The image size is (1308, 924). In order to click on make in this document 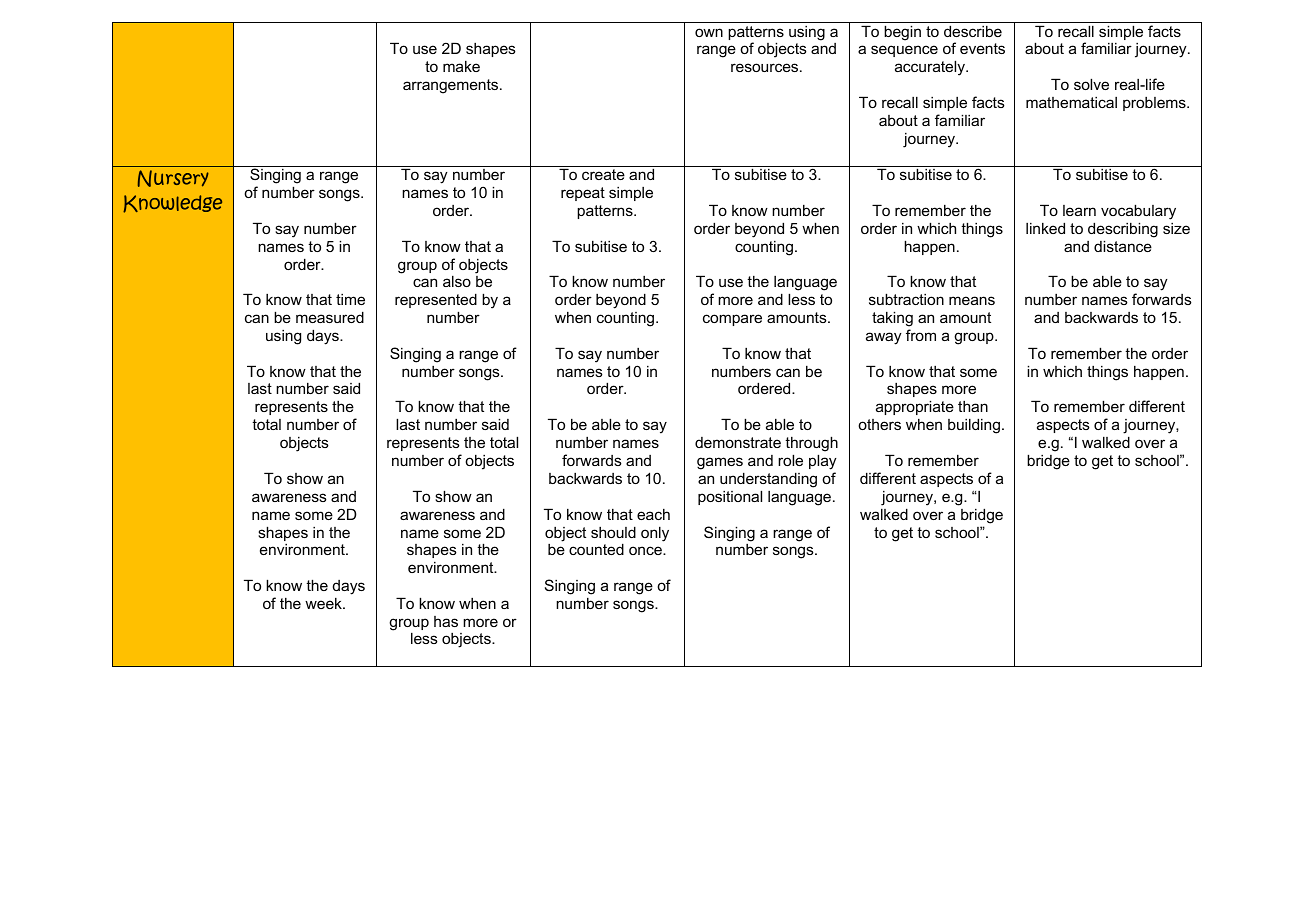, I will do `click(461, 66)`.
